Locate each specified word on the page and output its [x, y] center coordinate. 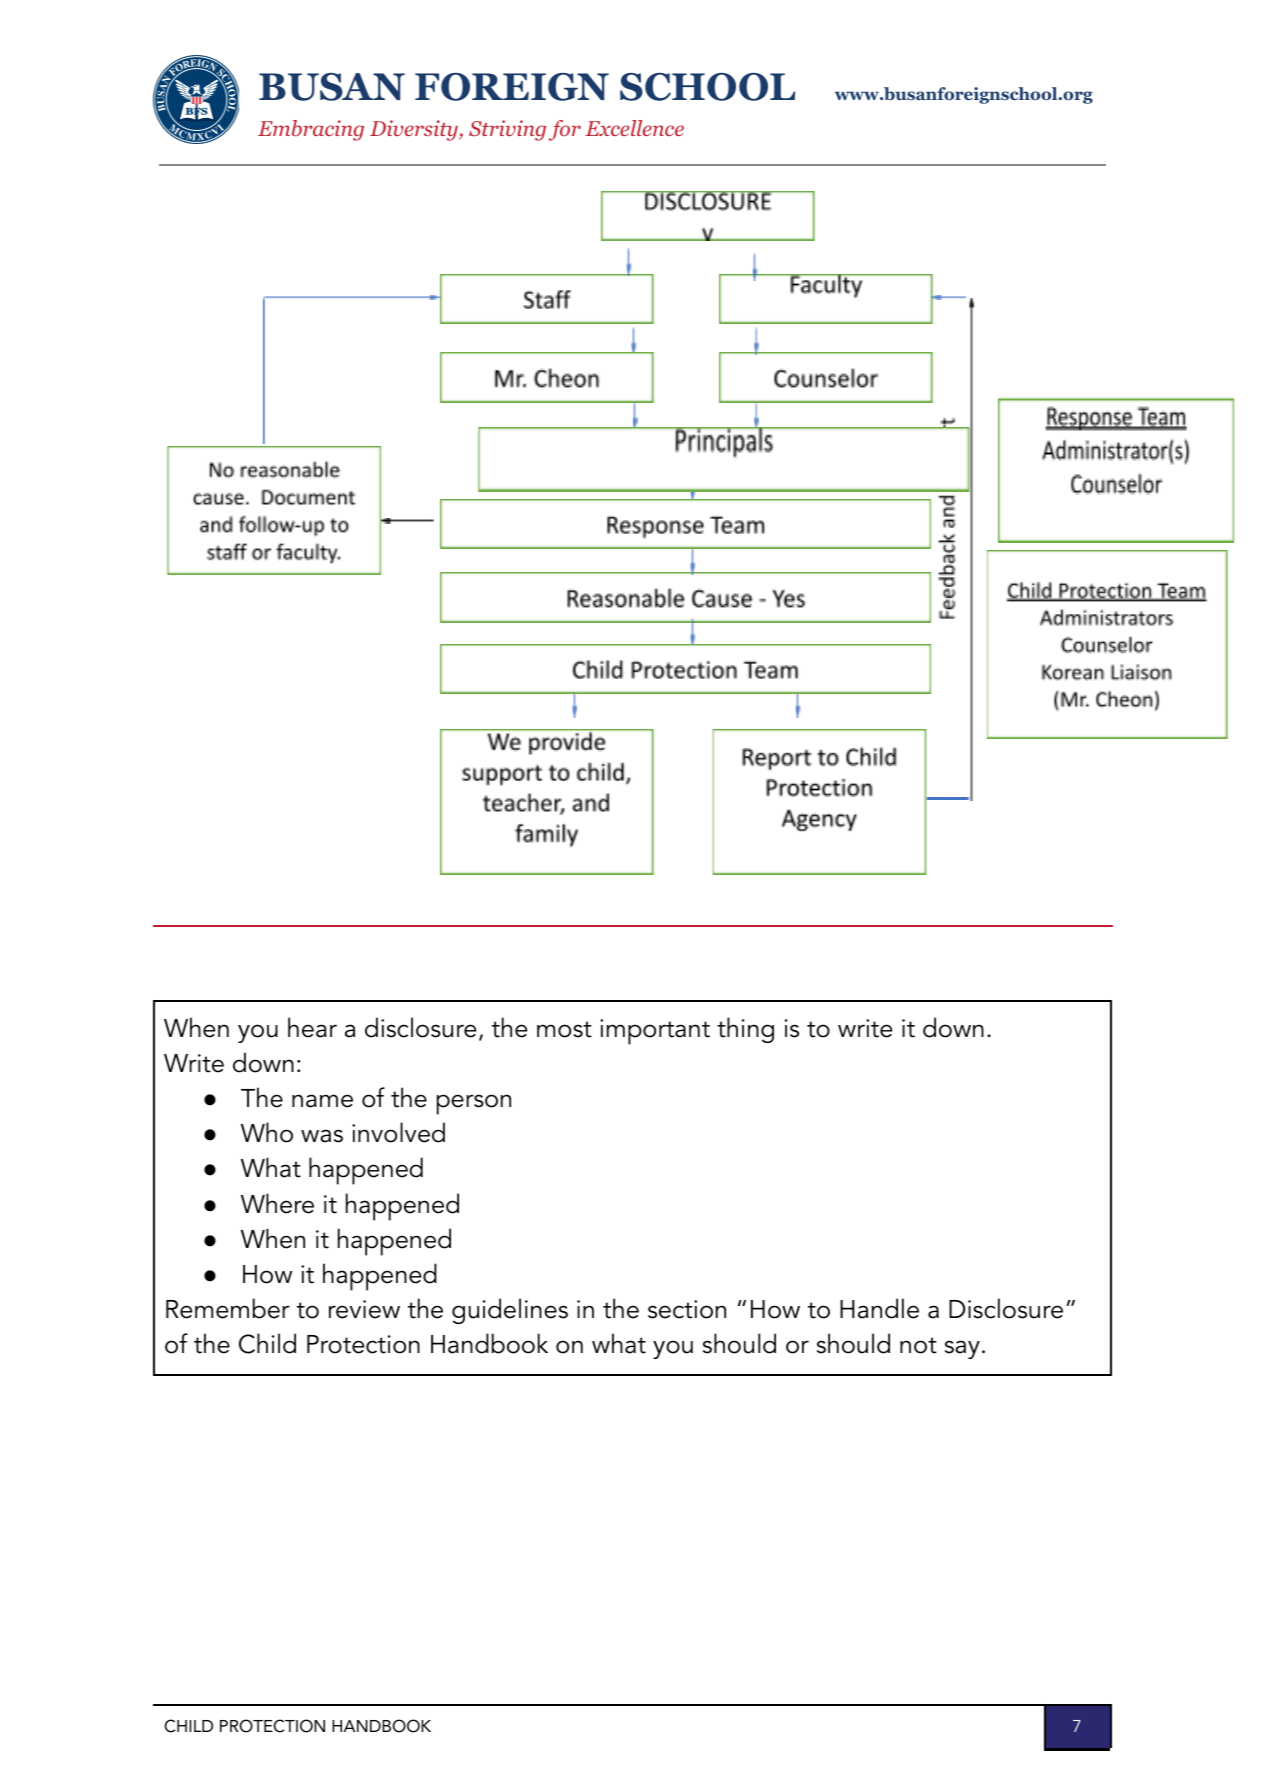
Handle [879, 1308]
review [364, 1309]
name [322, 1101]
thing [745, 1030]
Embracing [311, 130]
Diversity [415, 130]
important [655, 1032]
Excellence [634, 128]
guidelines [510, 1311]
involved [398, 1132]
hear [312, 1027]
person [474, 1104]
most [564, 1029]
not [918, 1345]
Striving [507, 130]
